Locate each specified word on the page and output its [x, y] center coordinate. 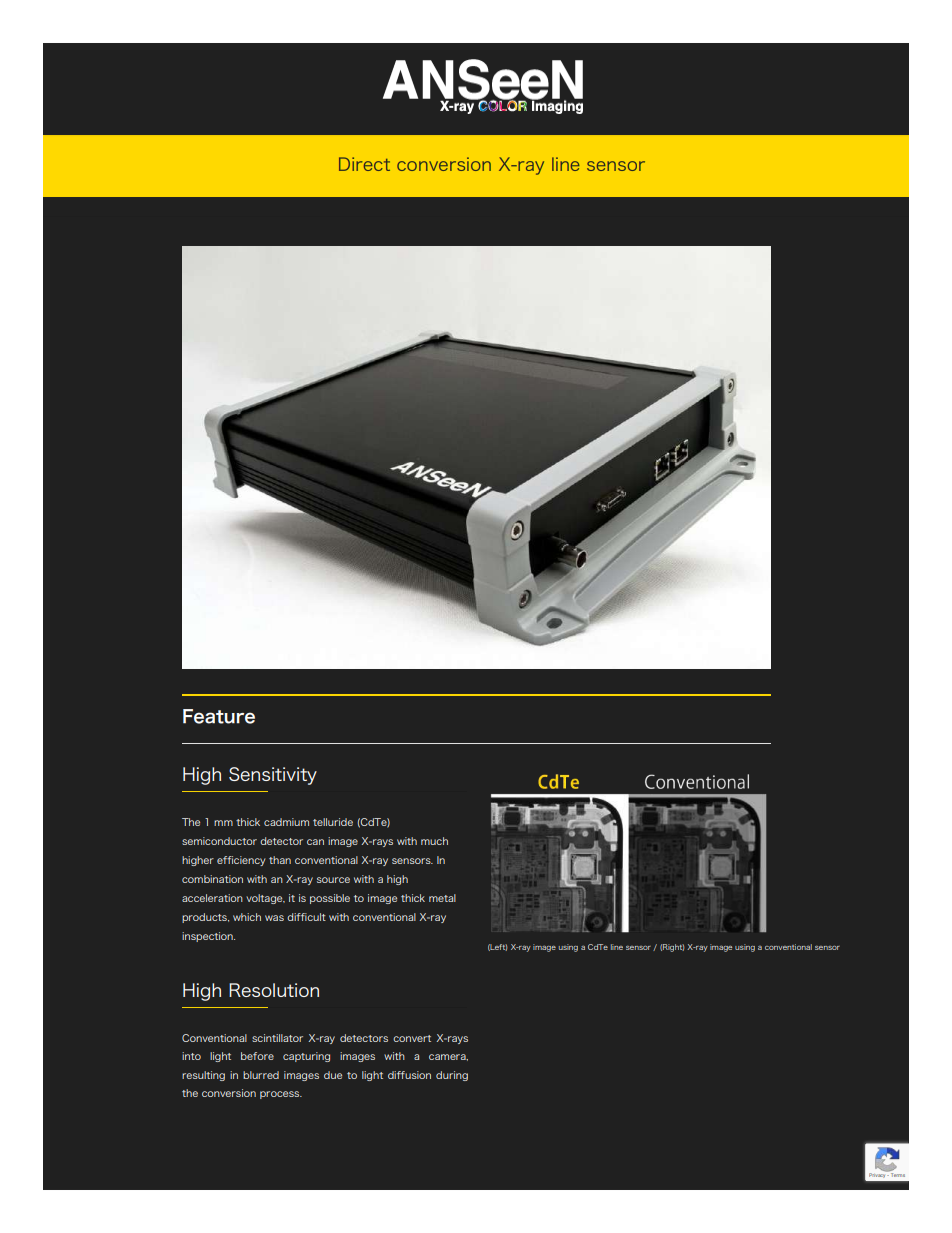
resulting [203, 1076]
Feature [219, 716]
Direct [364, 164]
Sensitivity [273, 776]
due [333, 1075]
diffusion [409, 1075]
